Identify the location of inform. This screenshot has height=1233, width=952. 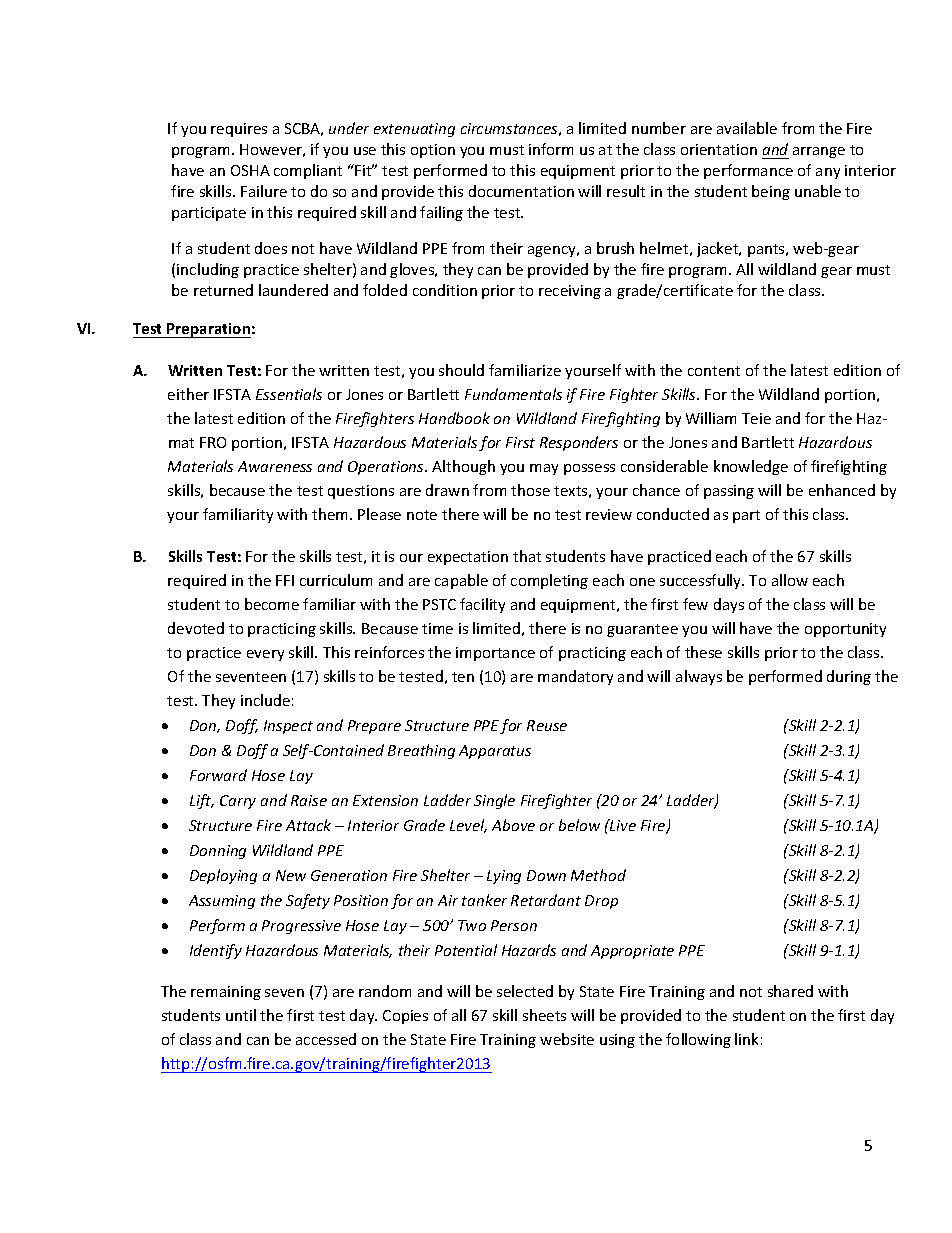
(551, 149).
